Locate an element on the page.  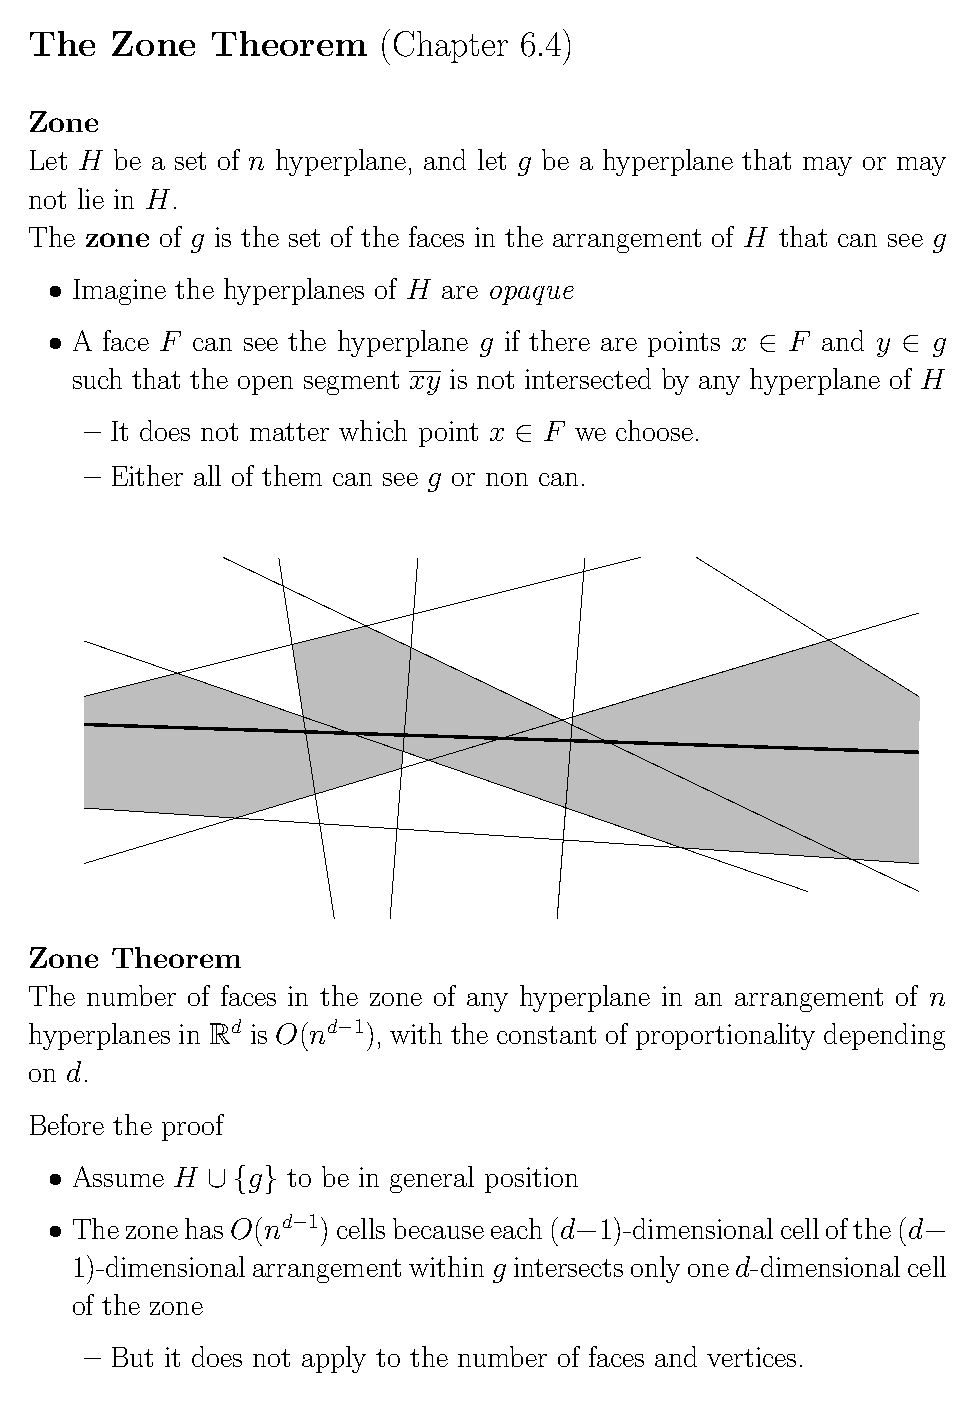
lie is located at coordinates (91, 198).
